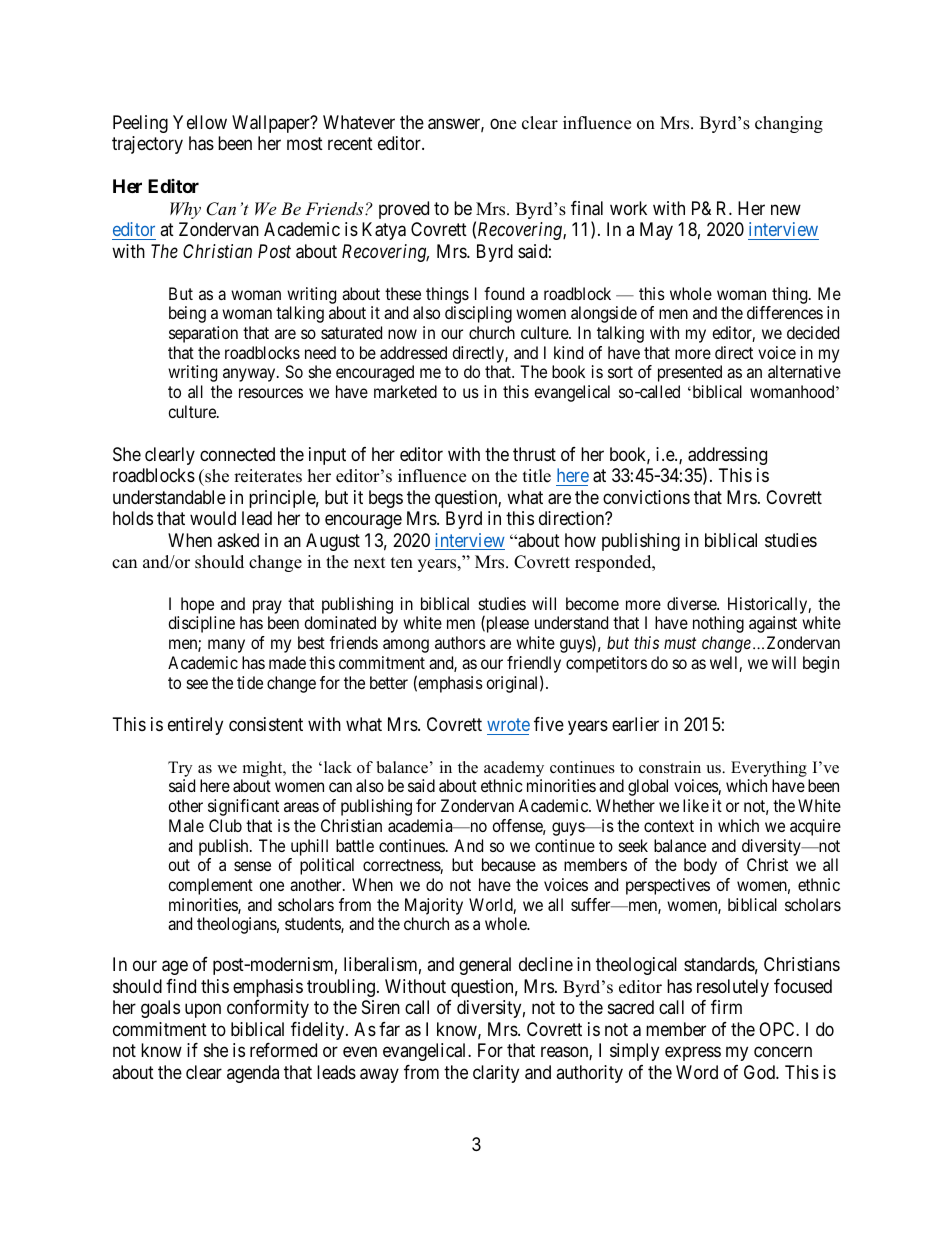  Describe the element at coordinates (197, 605) in the screenshot. I see `hope` at that location.
